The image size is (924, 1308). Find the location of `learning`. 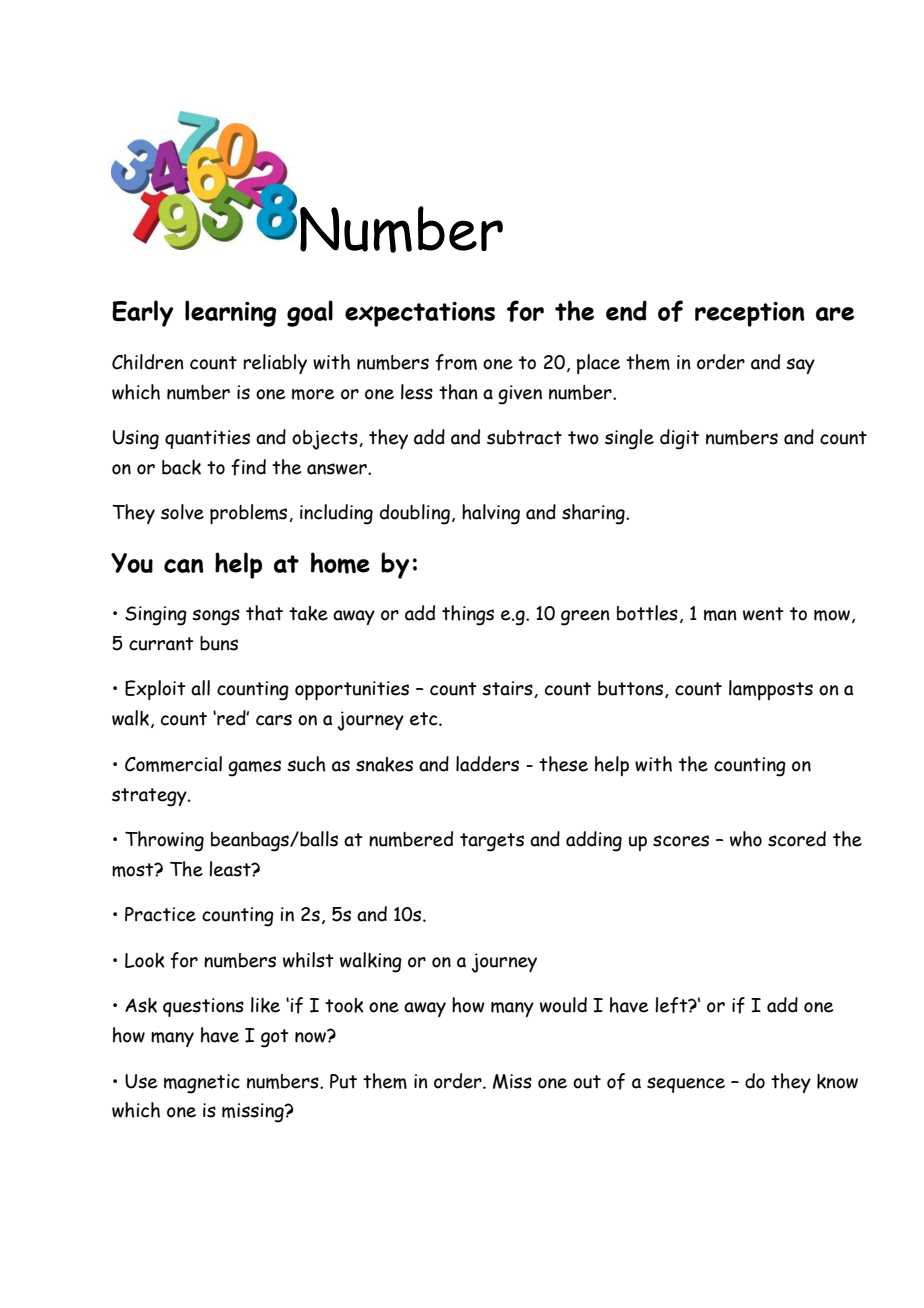

learning is located at coordinates (230, 313).
